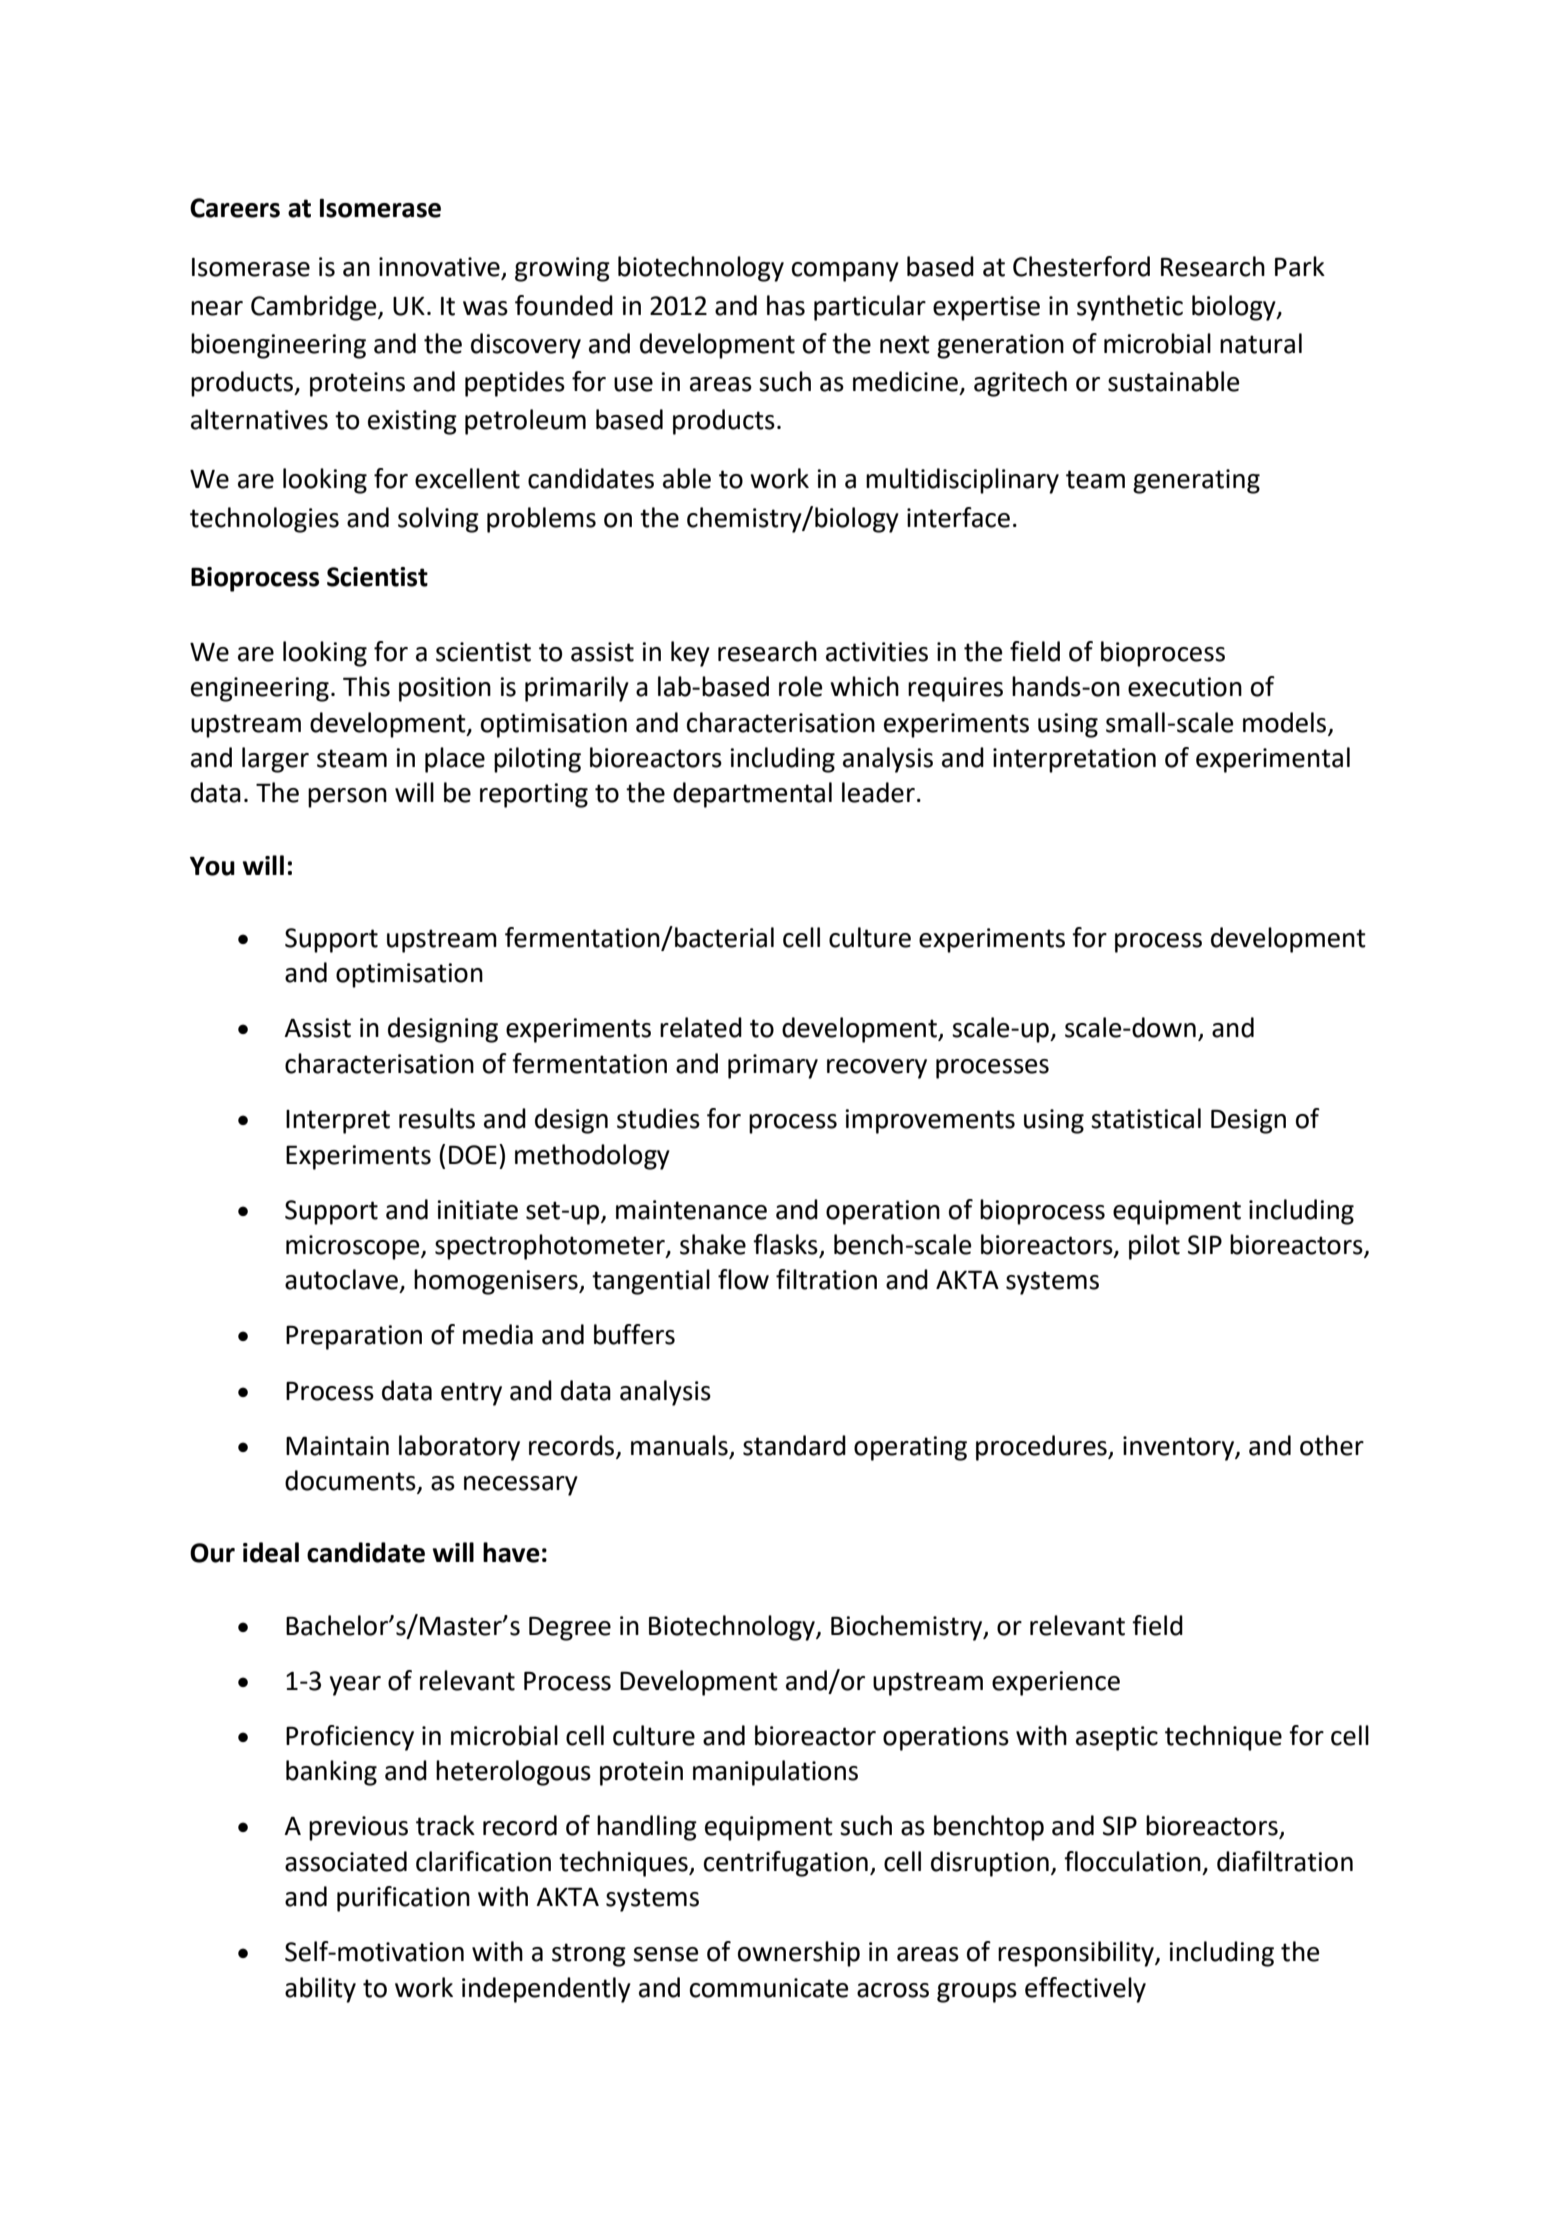 This document has height=2218, width=1568. Describe the element at coordinates (786, 305) in the document. I see `has` at that location.
